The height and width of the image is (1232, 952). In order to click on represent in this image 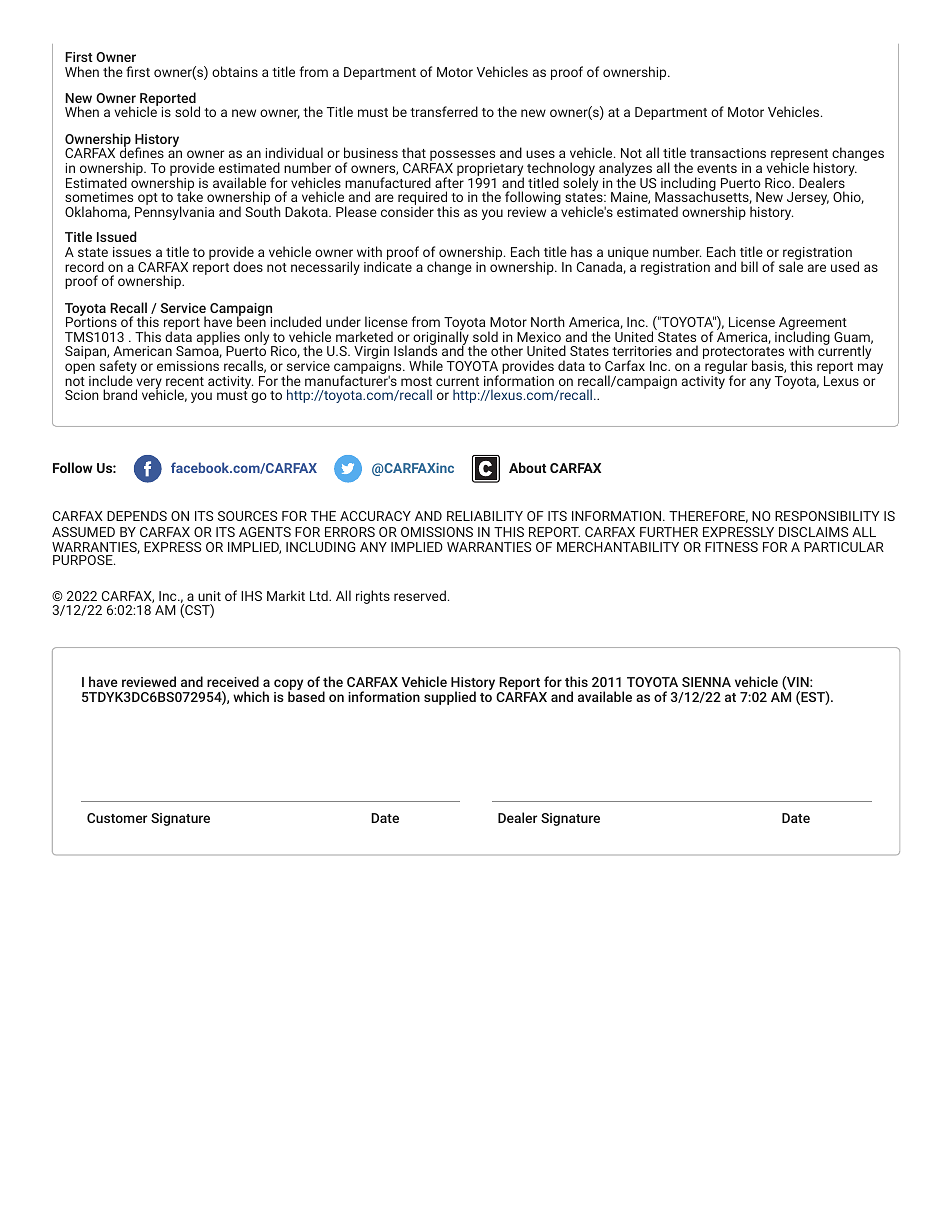, I will do `click(799, 156)`.
